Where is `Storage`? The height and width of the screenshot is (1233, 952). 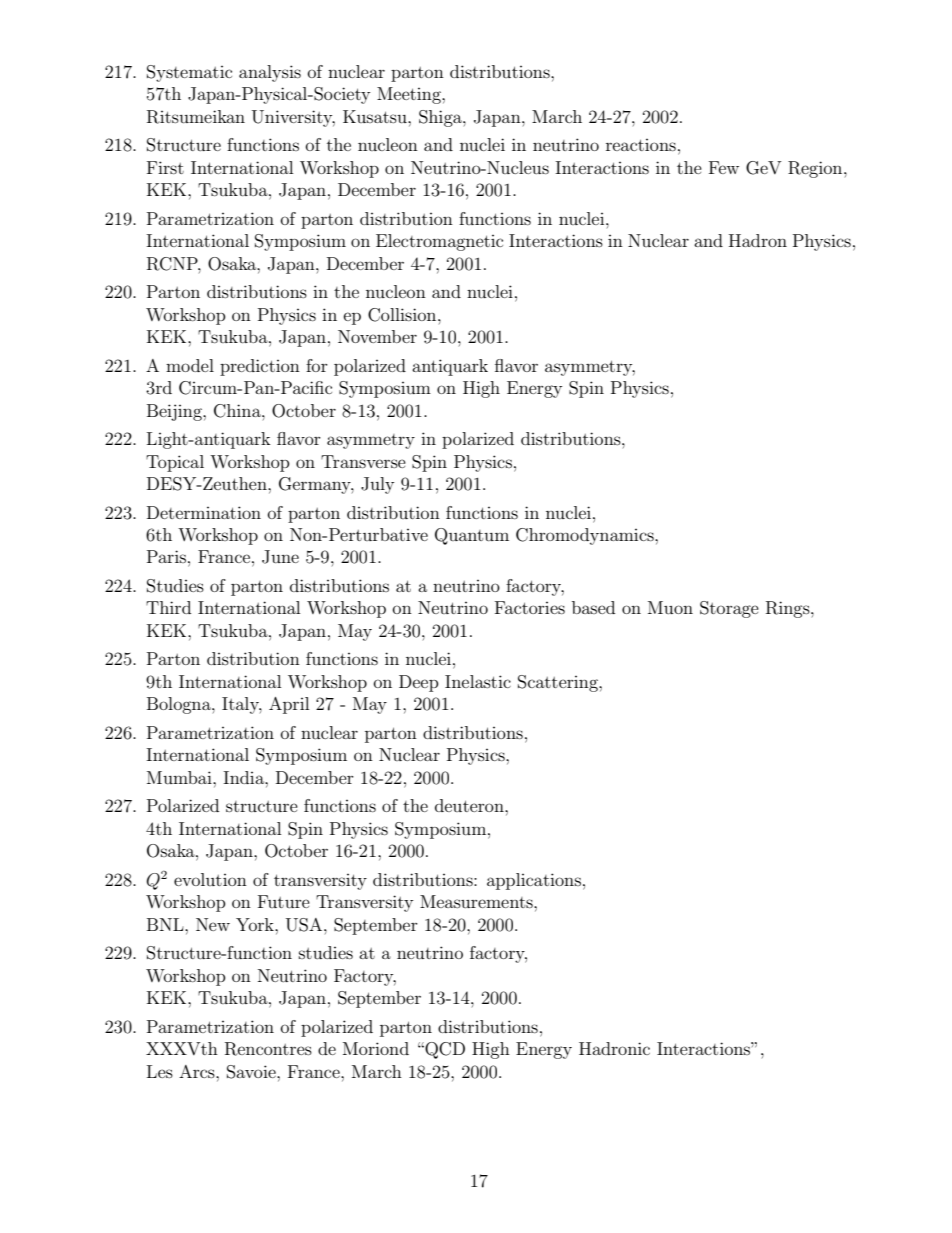 Storage is located at coordinates (729, 609).
